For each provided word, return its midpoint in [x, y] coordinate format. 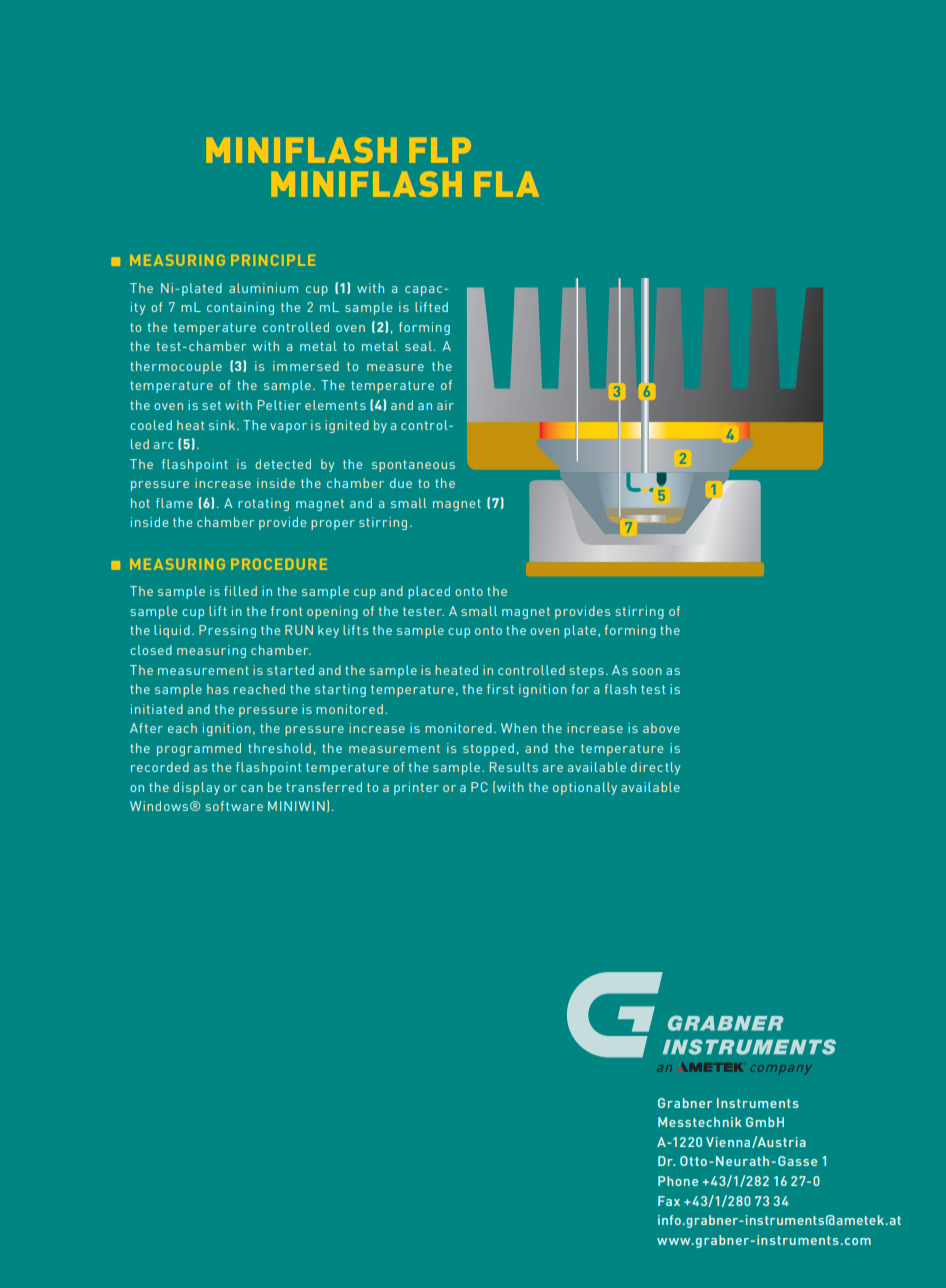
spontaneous [413, 466]
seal [418, 346]
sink [222, 425]
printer [416, 788]
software [234, 806]
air [445, 405]
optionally [585, 788]
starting [340, 690]
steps [586, 672]
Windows [159, 806]
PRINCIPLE [273, 260]
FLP [440, 150]
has [218, 689]
